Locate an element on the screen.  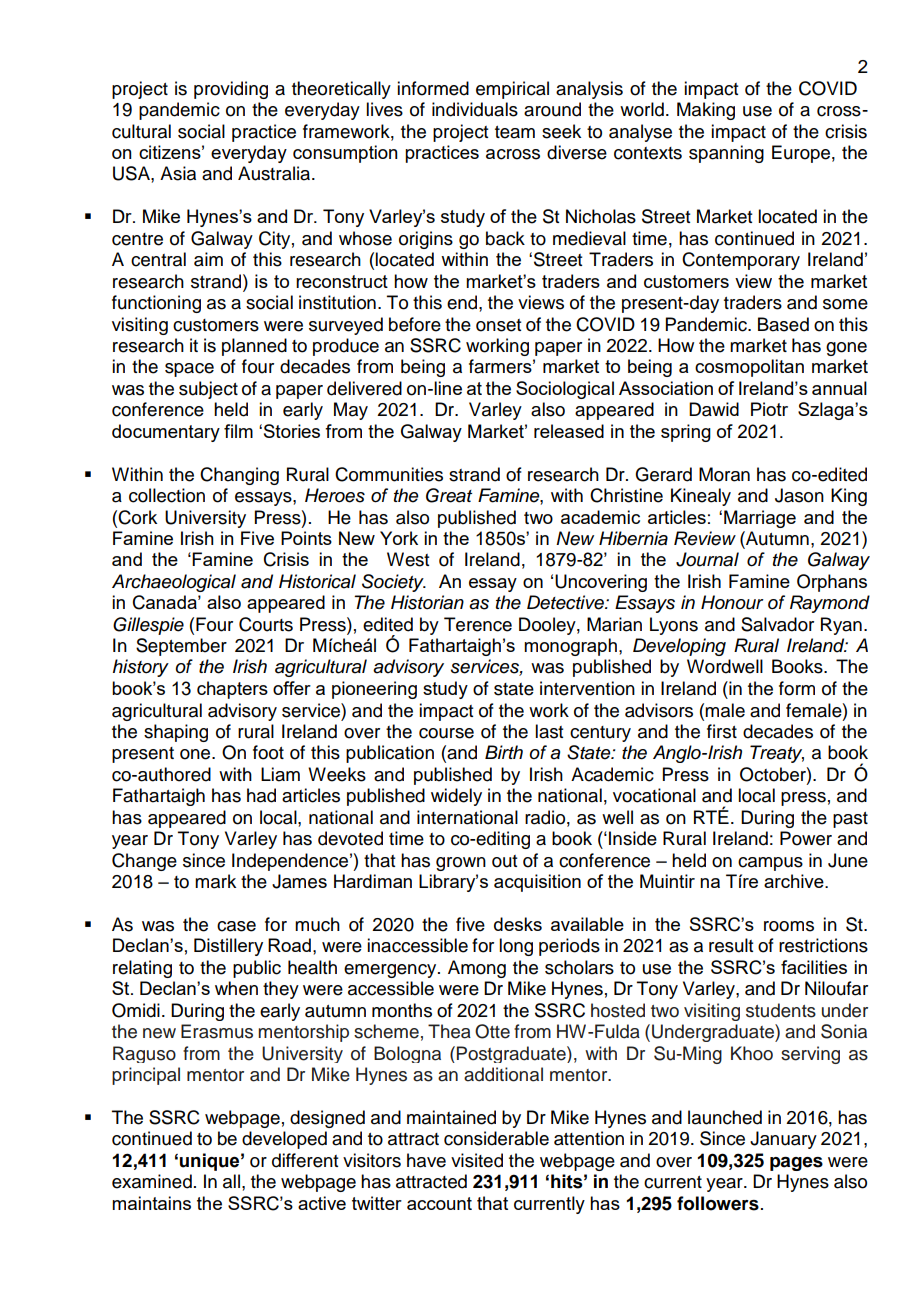
spanning is located at coordinates (726, 154).
